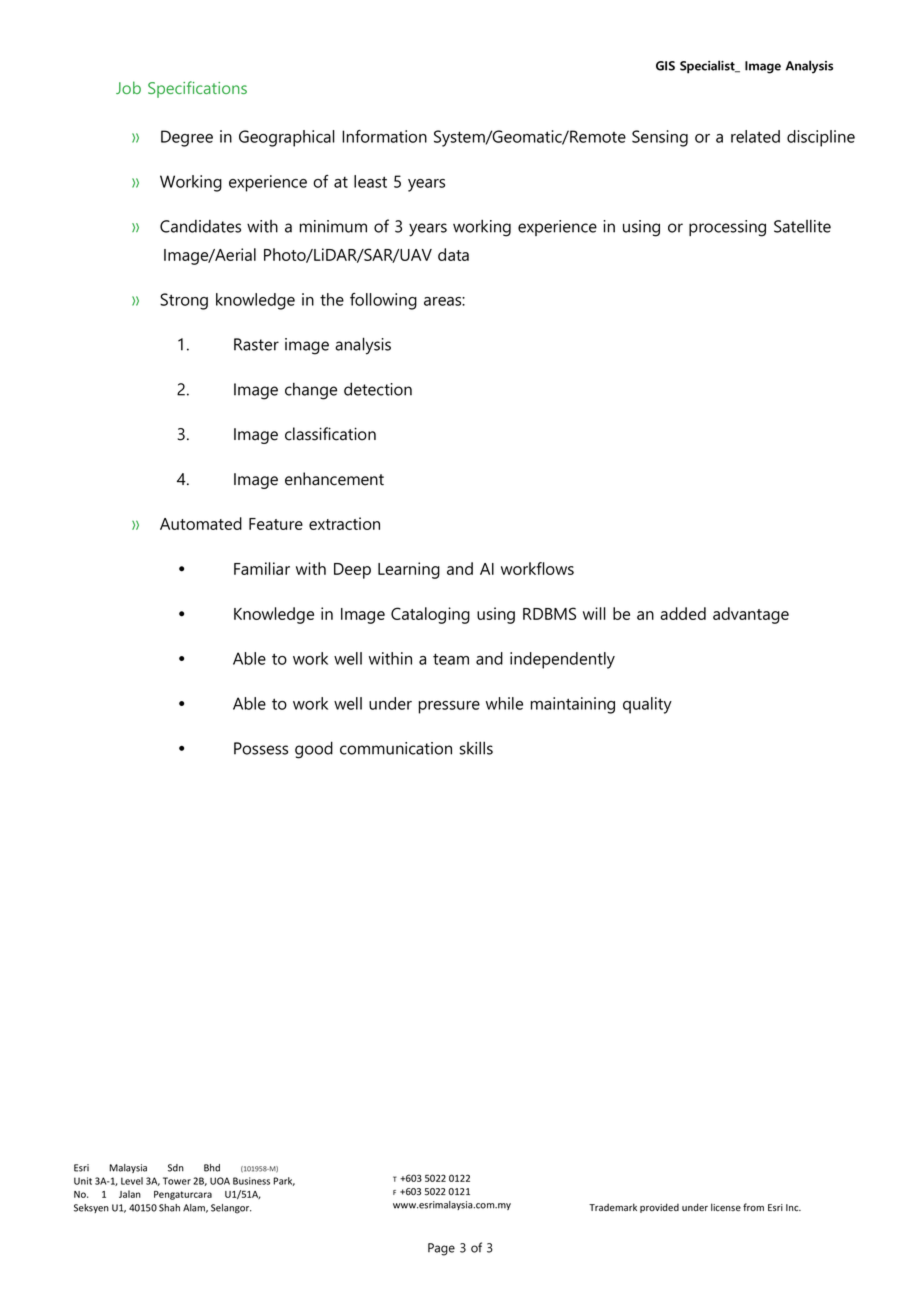  Describe the element at coordinates (476, 748) in the screenshot. I see `skills` at that location.
